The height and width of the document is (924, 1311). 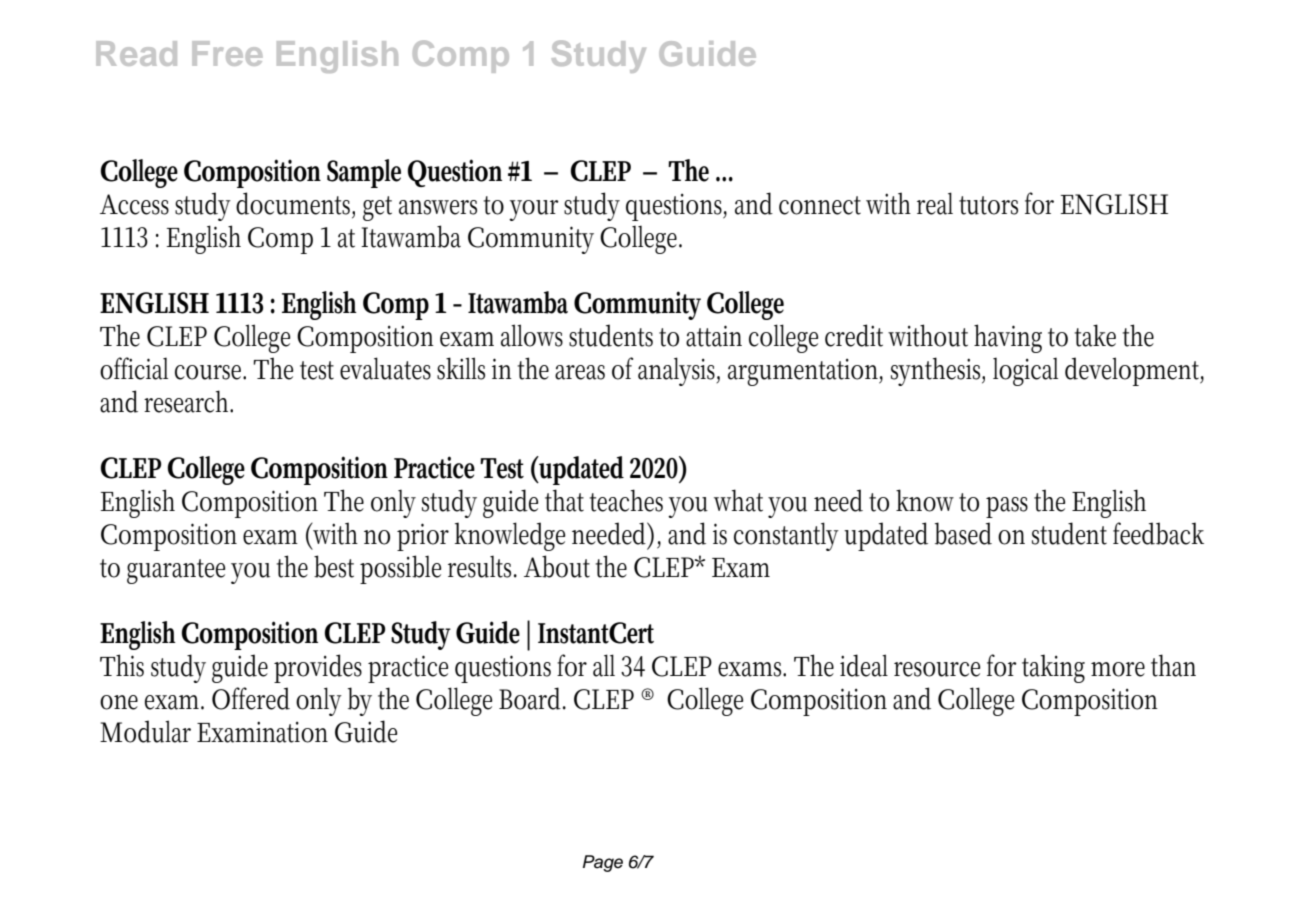 What do you see at coordinates (1053, 668) in the document?
I see `taking` at bounding box center [1053, 668].
